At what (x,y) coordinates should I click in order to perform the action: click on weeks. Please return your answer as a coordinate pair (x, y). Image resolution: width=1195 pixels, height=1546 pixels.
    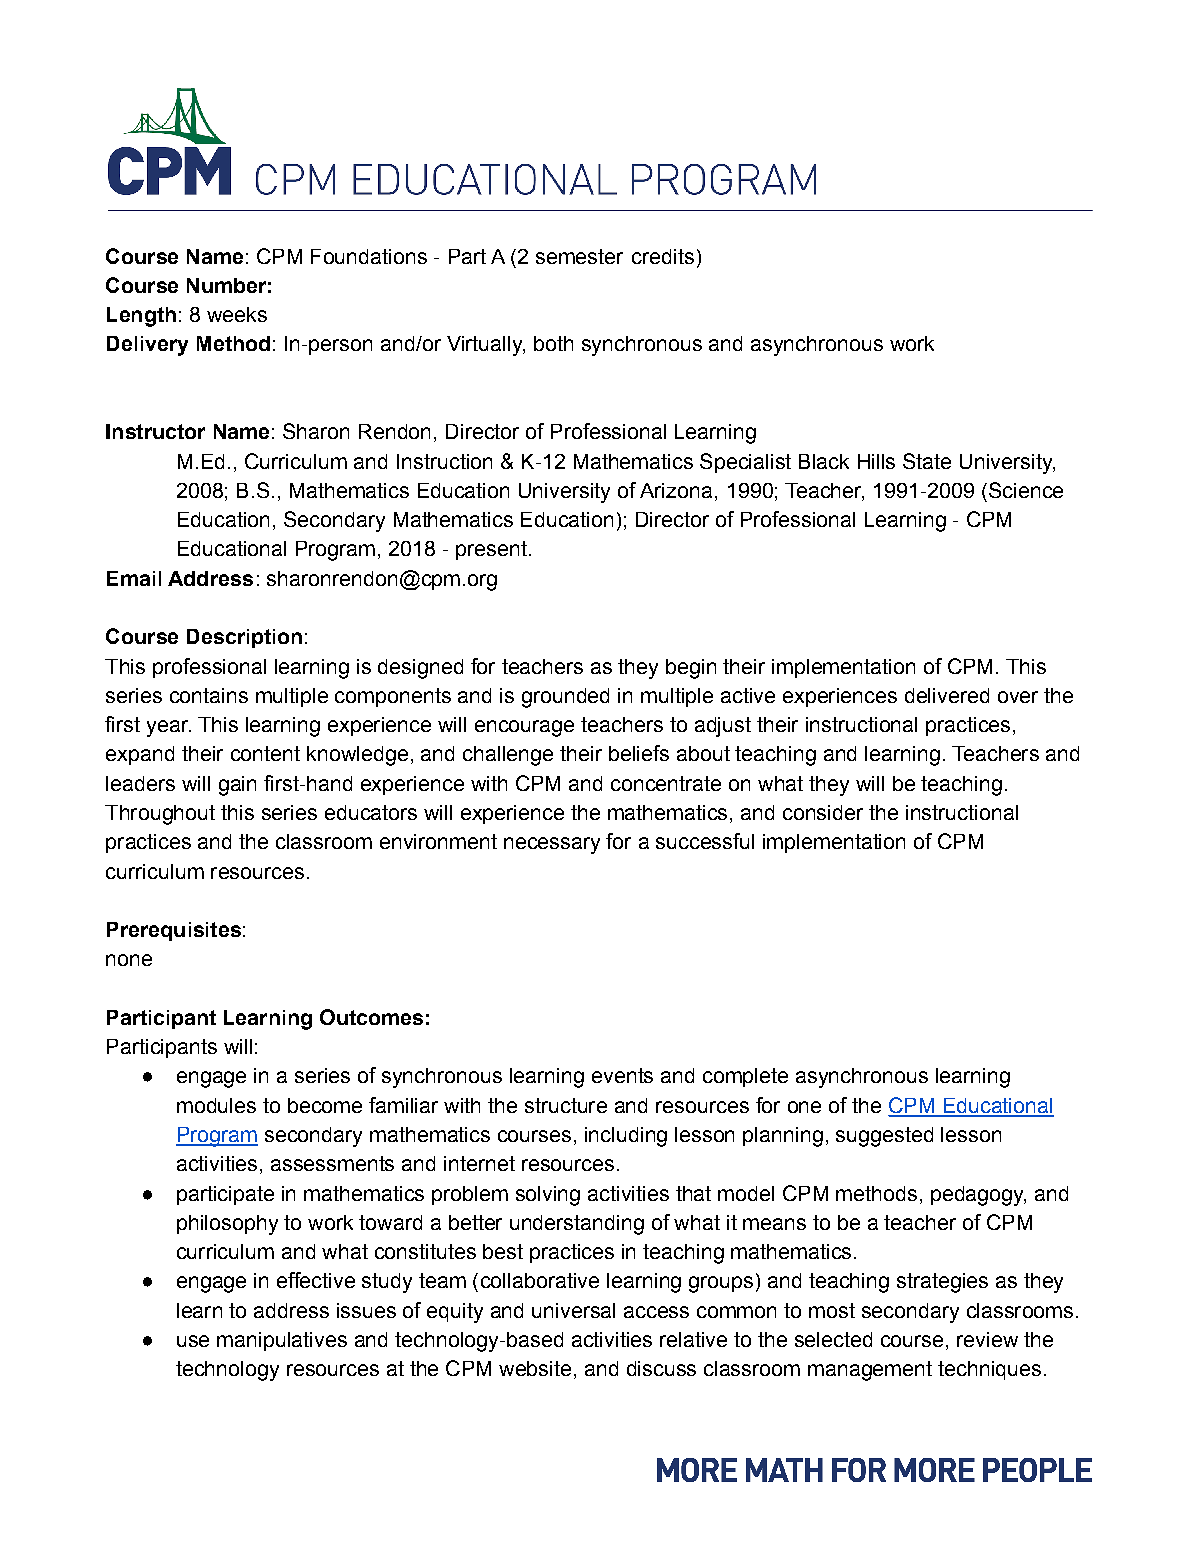
    Looking at the image, I should click on (237, 314).
